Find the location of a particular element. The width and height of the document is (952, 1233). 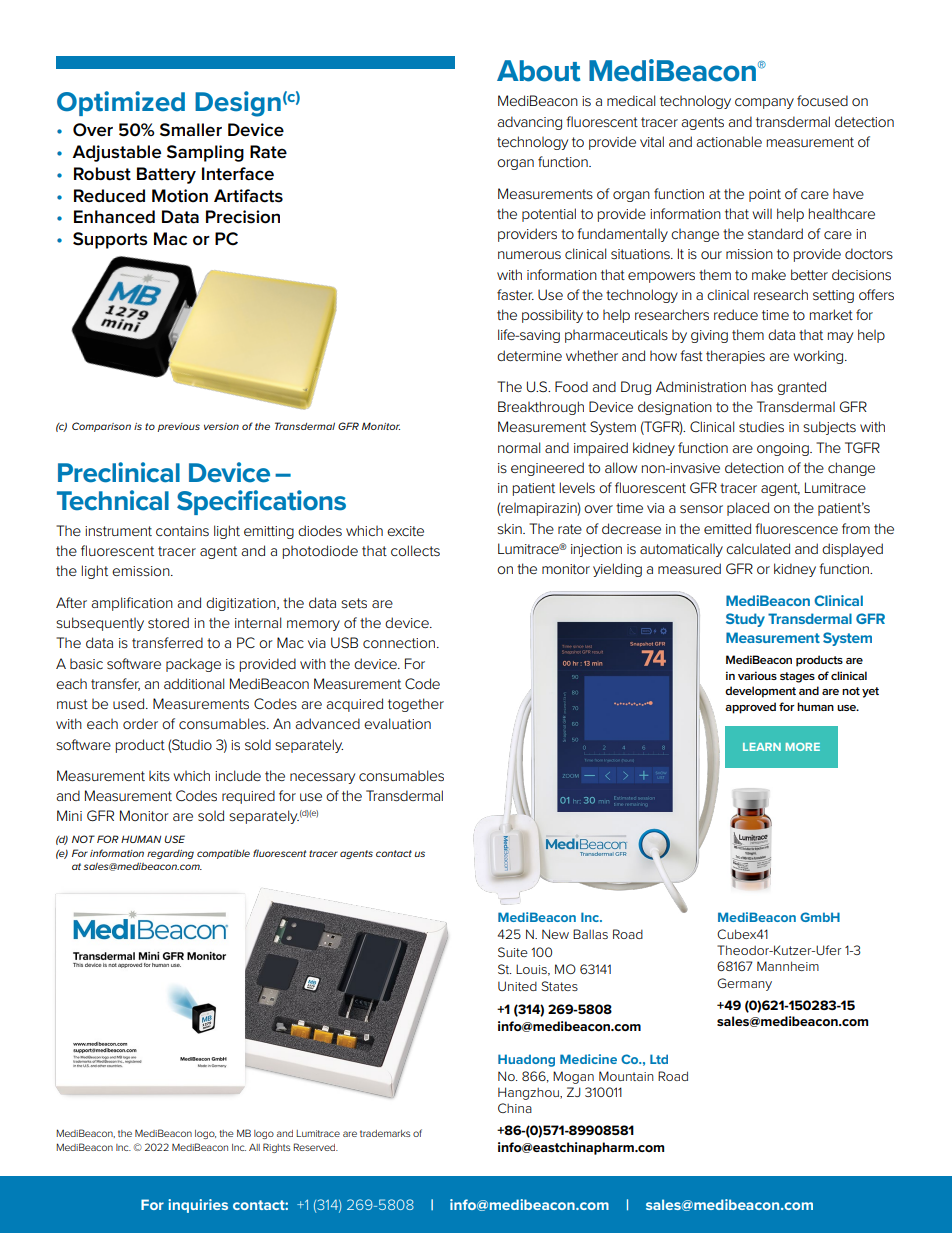

connection is located at coordinates (399, 643).
